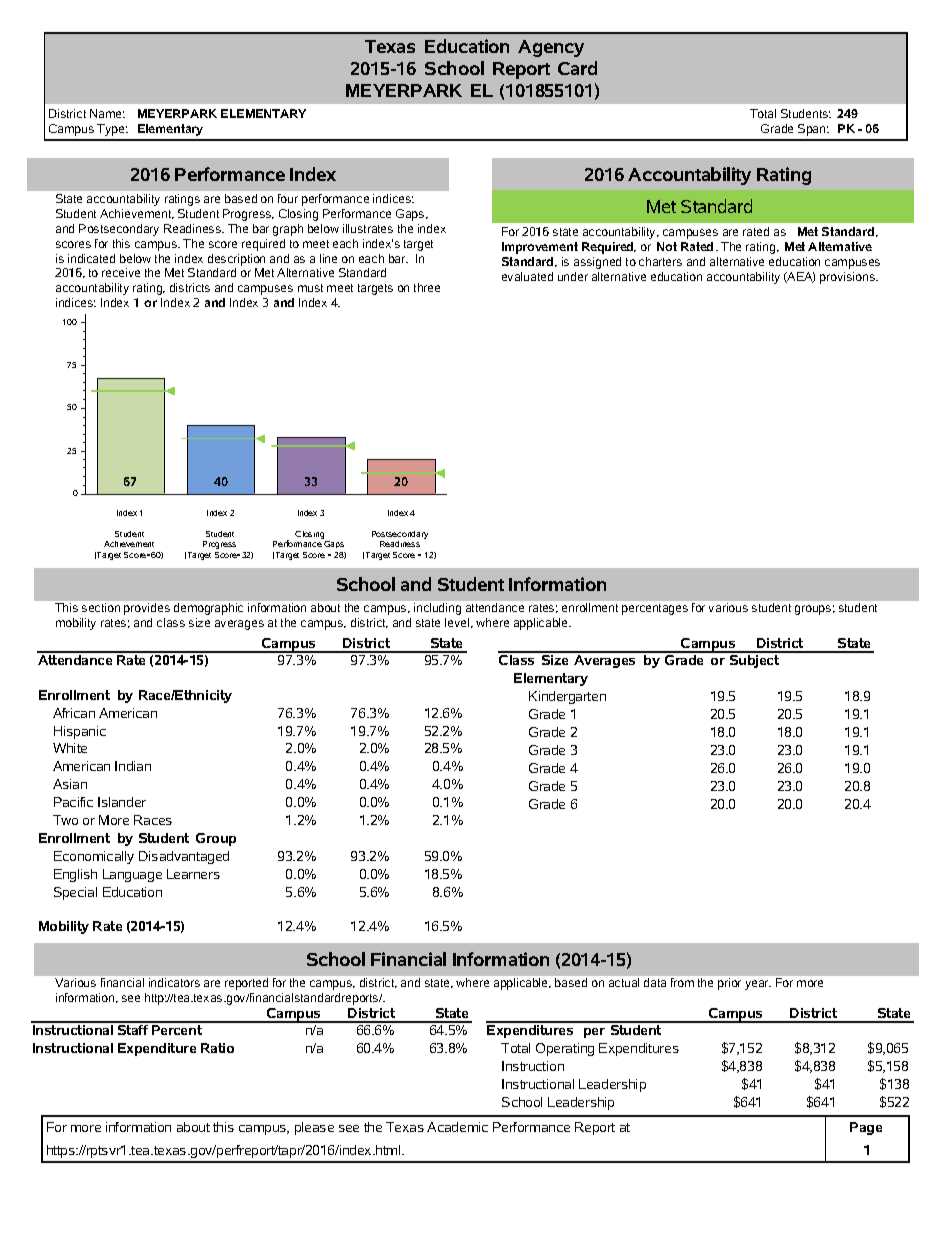  I want to click on level, so click(458, 623).
